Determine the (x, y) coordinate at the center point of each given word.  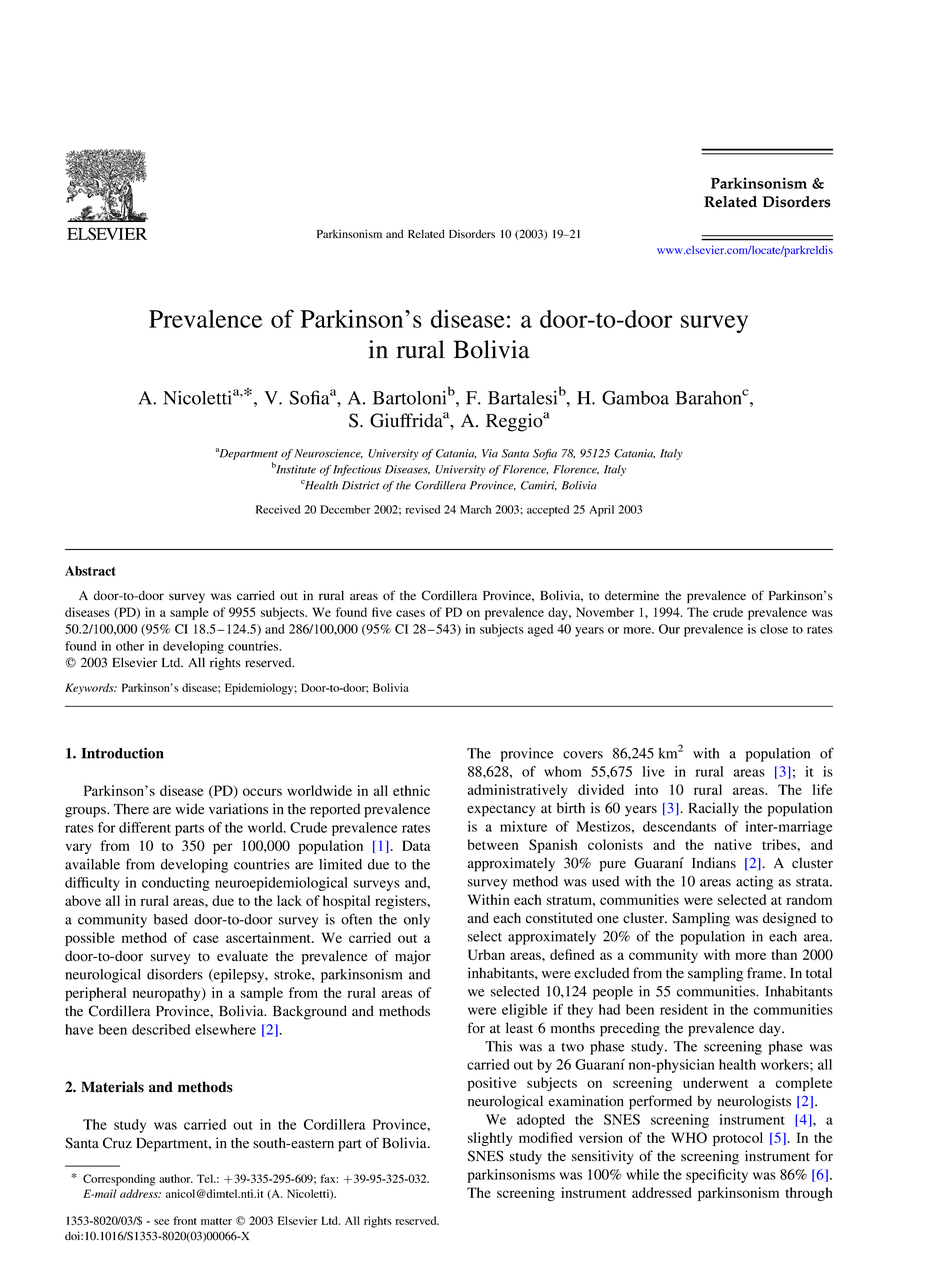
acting (754, 883)
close (774, 629)
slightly (490, 1139)
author (176, 1178)
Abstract (90, 571)
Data (416, 845)
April (601, 511)
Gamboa (635, 397)
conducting (176, 884)
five (382, 612)
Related (426, 233)
